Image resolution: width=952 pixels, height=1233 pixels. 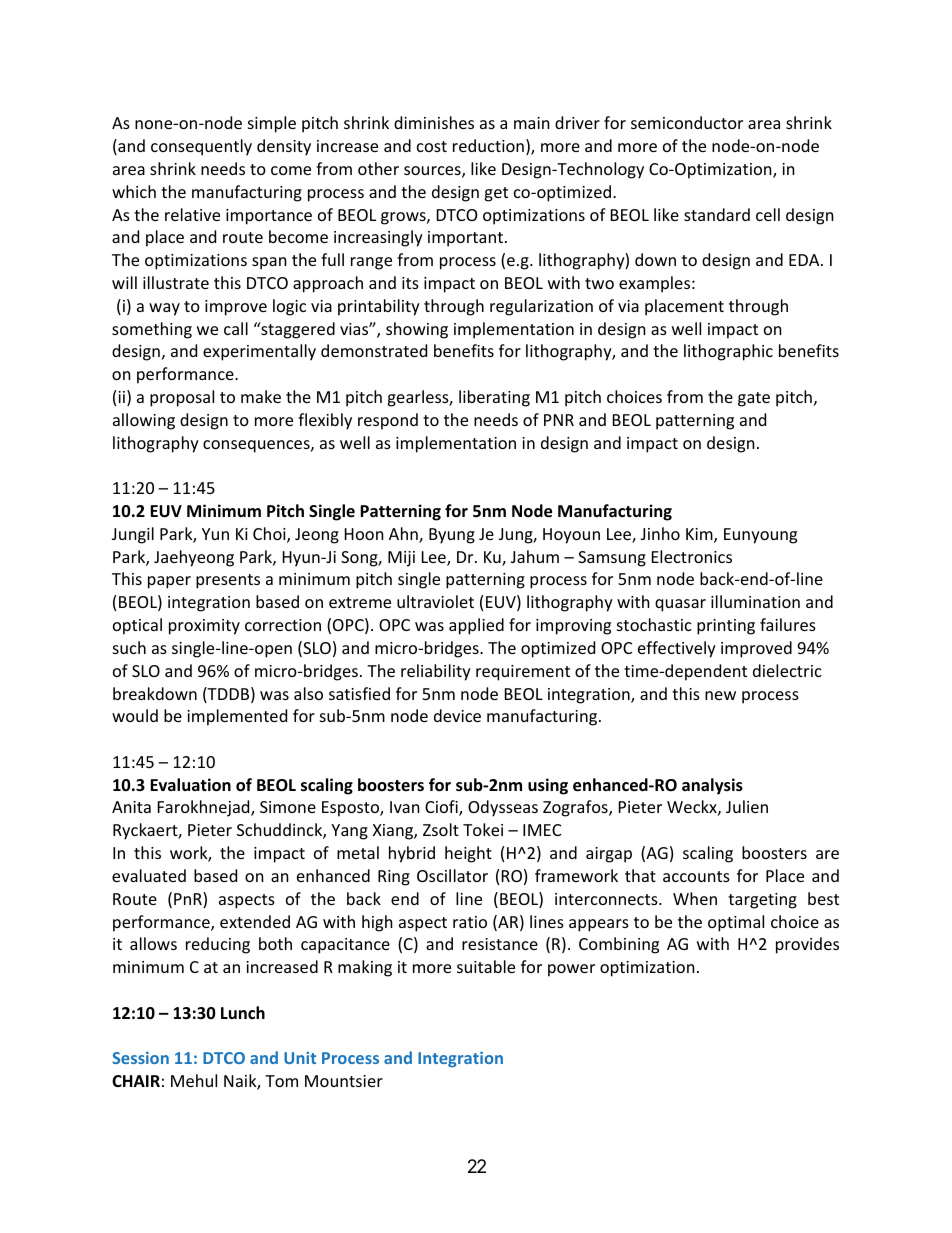 What do you see at coordinates (488, 145) in the screenshot?
I see `reduction` at bounding box center [488, 145].
